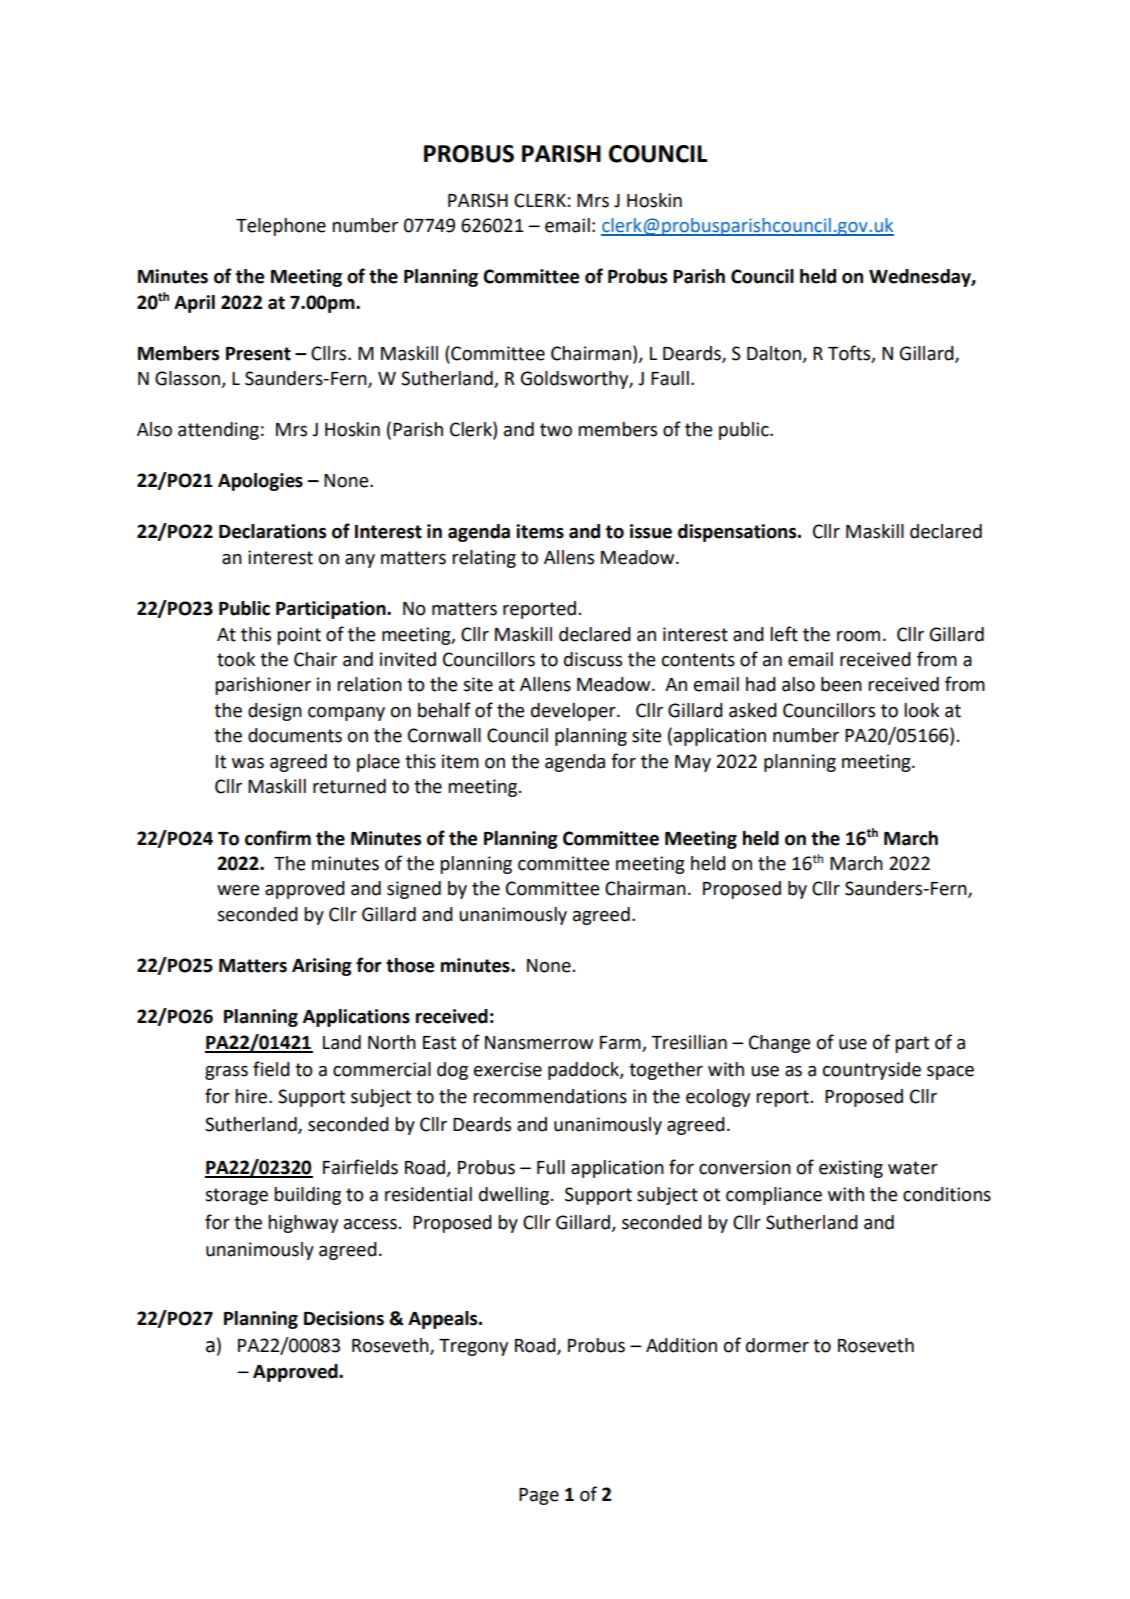  I want to click on point, so click(299, 636).
